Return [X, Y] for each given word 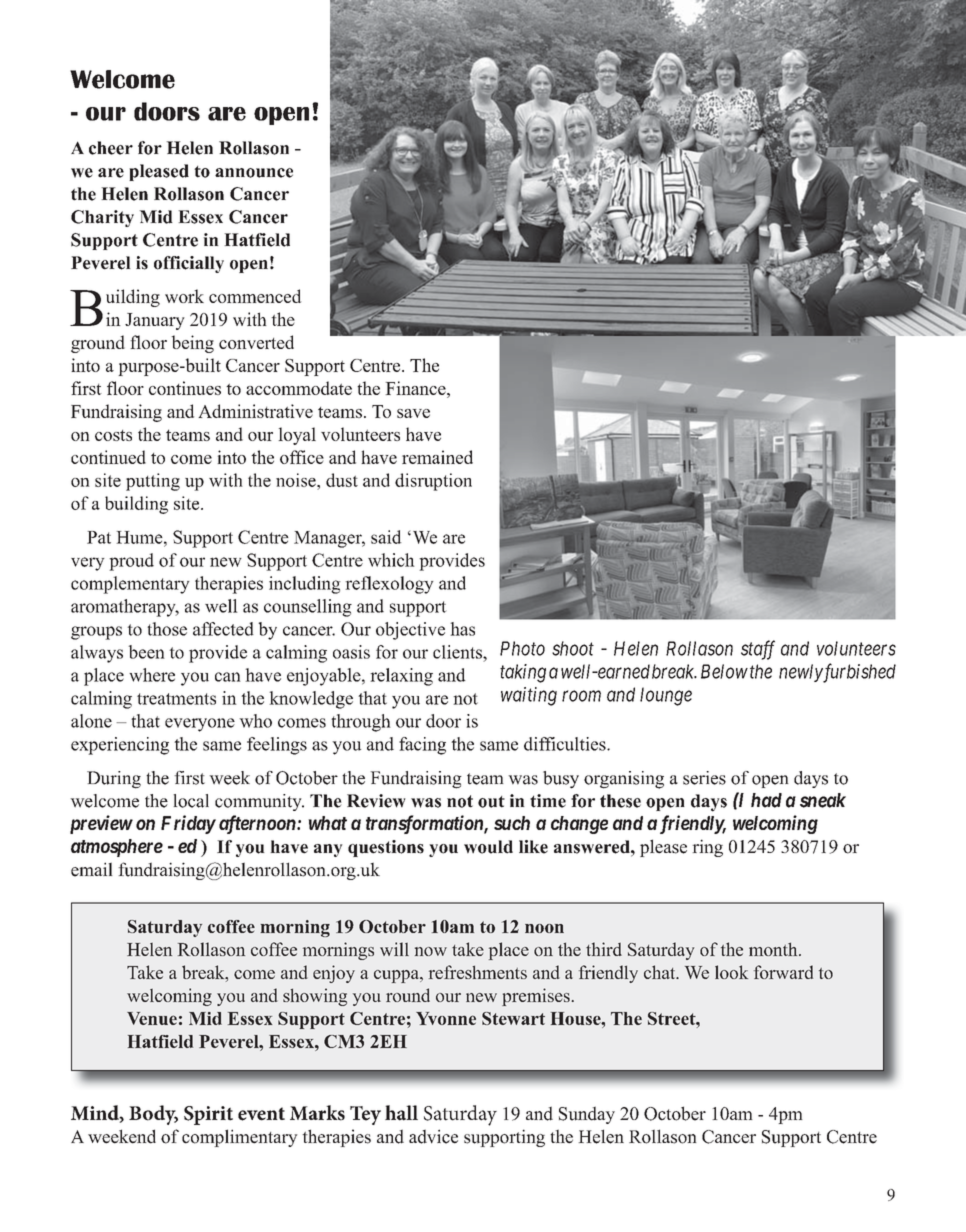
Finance [416, 388]
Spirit [208, 1115]
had [766, 800]
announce [254, 173]
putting [153, 482]
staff [758, 650]
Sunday [587, 1115]
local [191, 801]
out [491, 802]
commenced [255, 296]
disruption [433, 482]
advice [433, 1136]
